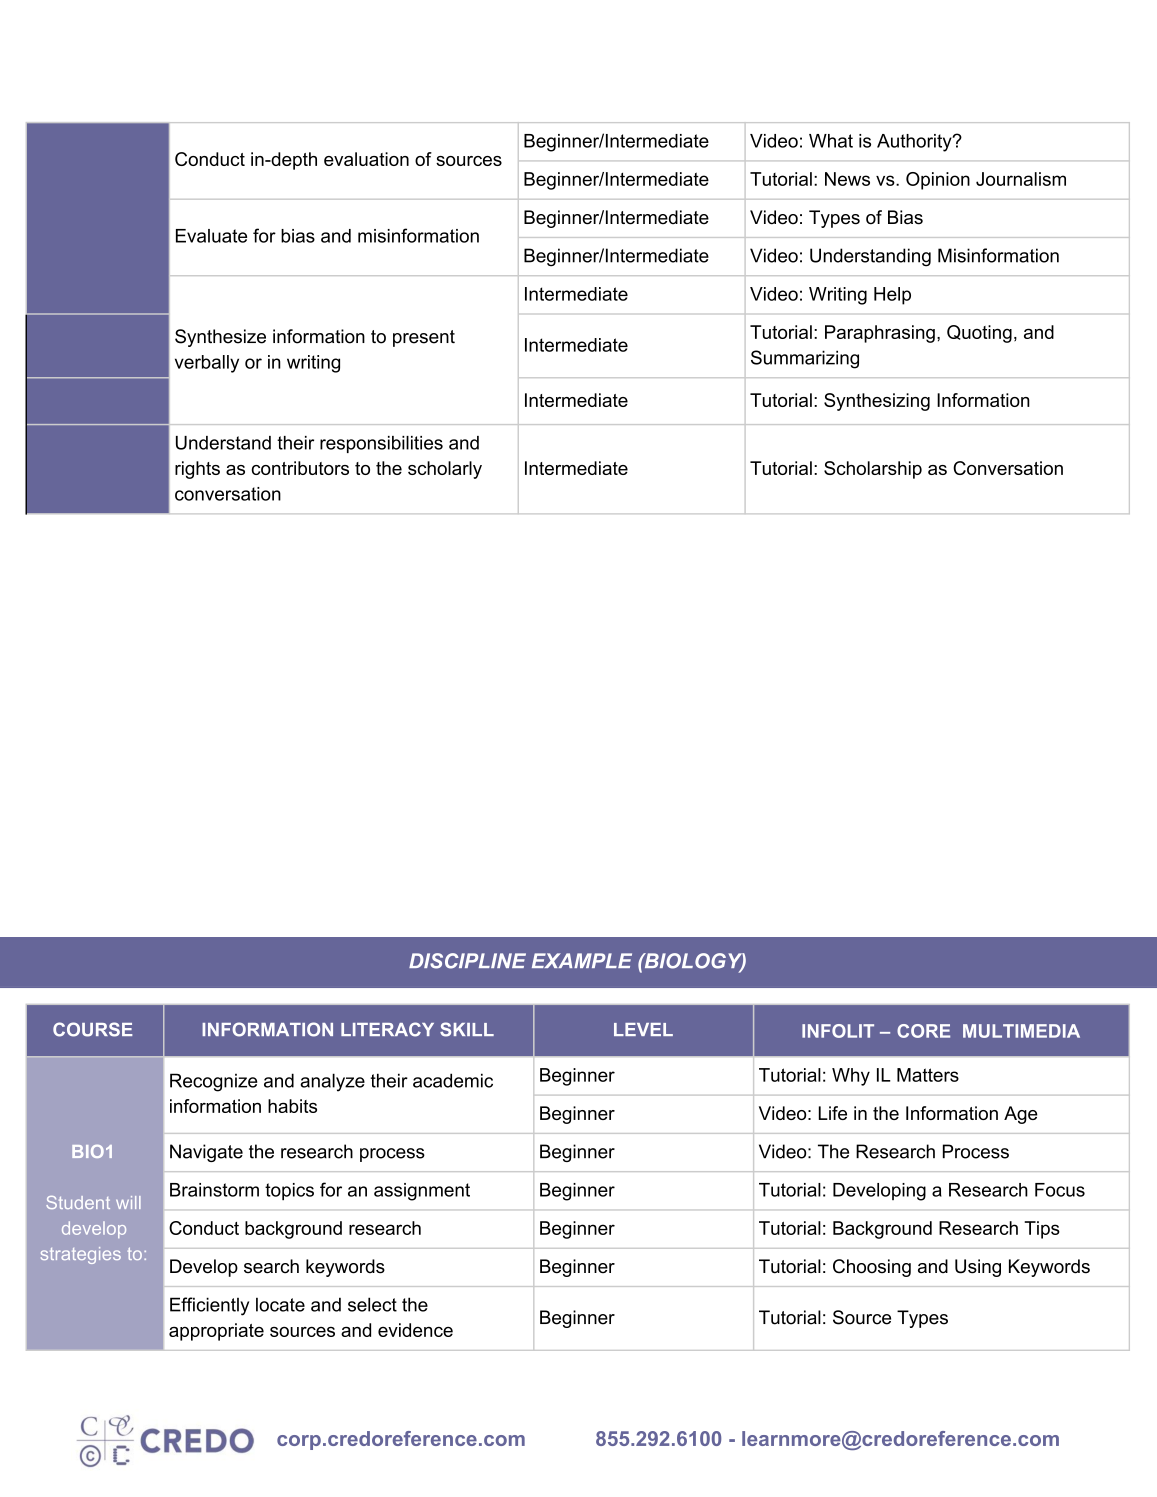  I want to click on Efficiently, so click(209, 1306).
